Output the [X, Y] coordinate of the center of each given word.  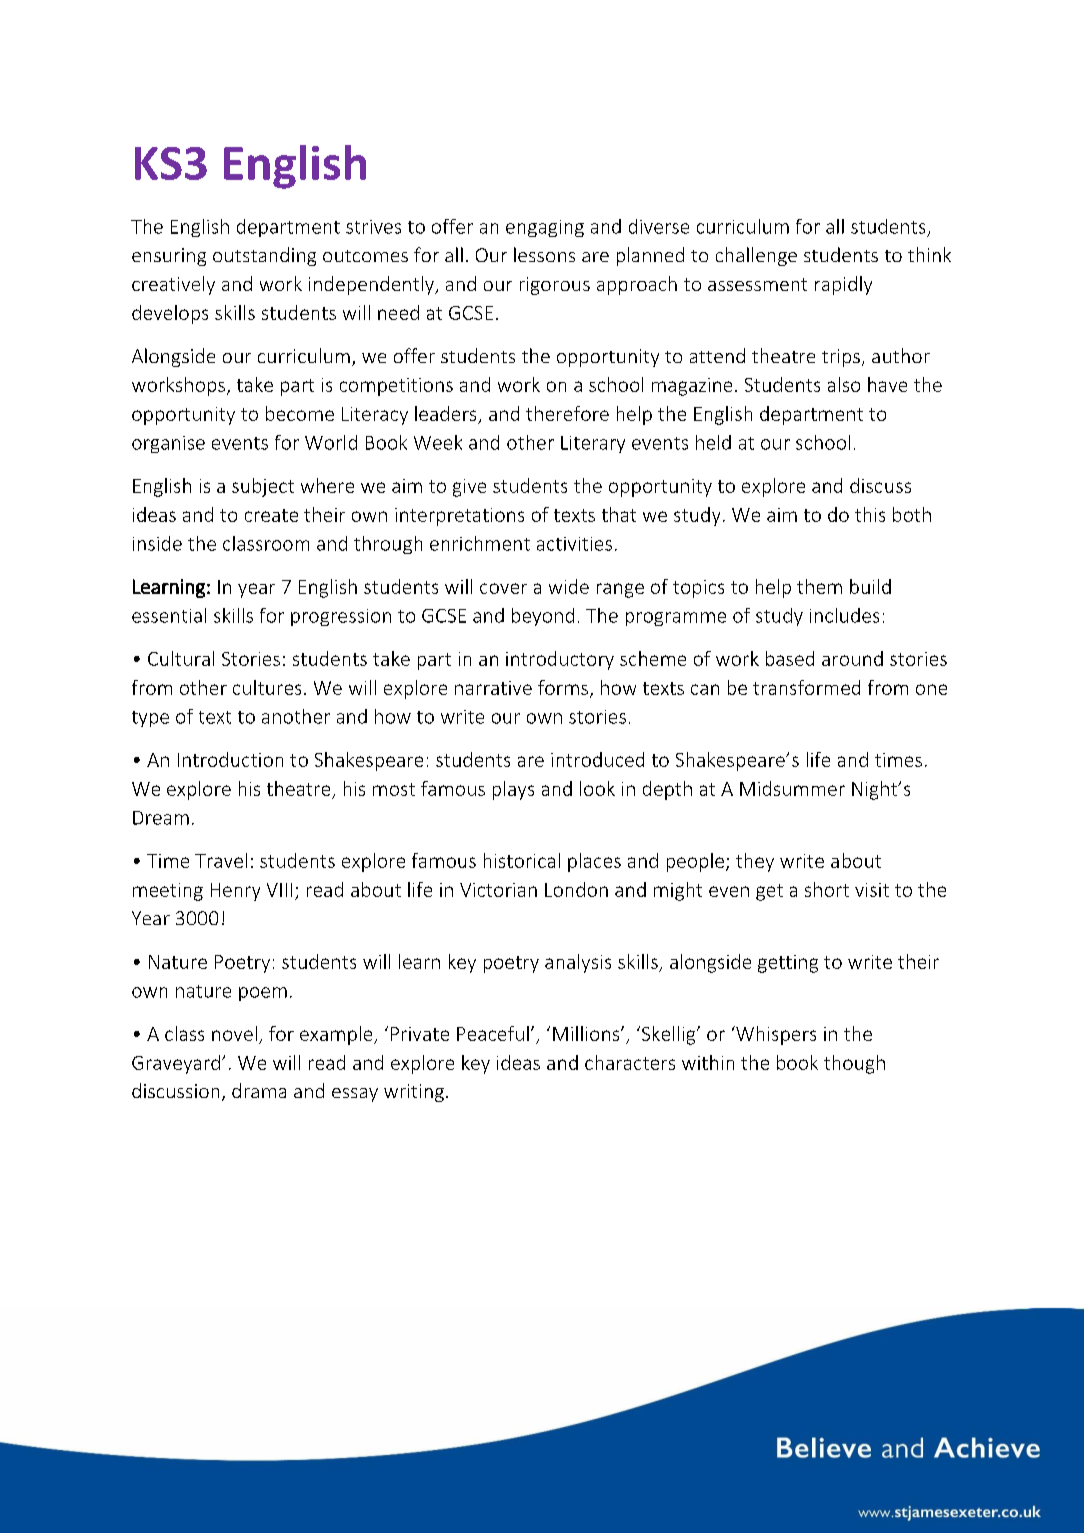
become [300, 413]
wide [569, 586]
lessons [544, 254]
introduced [597, 759]
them [819, 586]
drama [259, 1090]
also [844, 384]
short [827, 889]
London [576, 889]
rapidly [843, 285]
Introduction [230, 759]
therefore [567, 413]
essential [169, 615]
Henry [235, 892]
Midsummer [792, 788]
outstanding [264, 256]
